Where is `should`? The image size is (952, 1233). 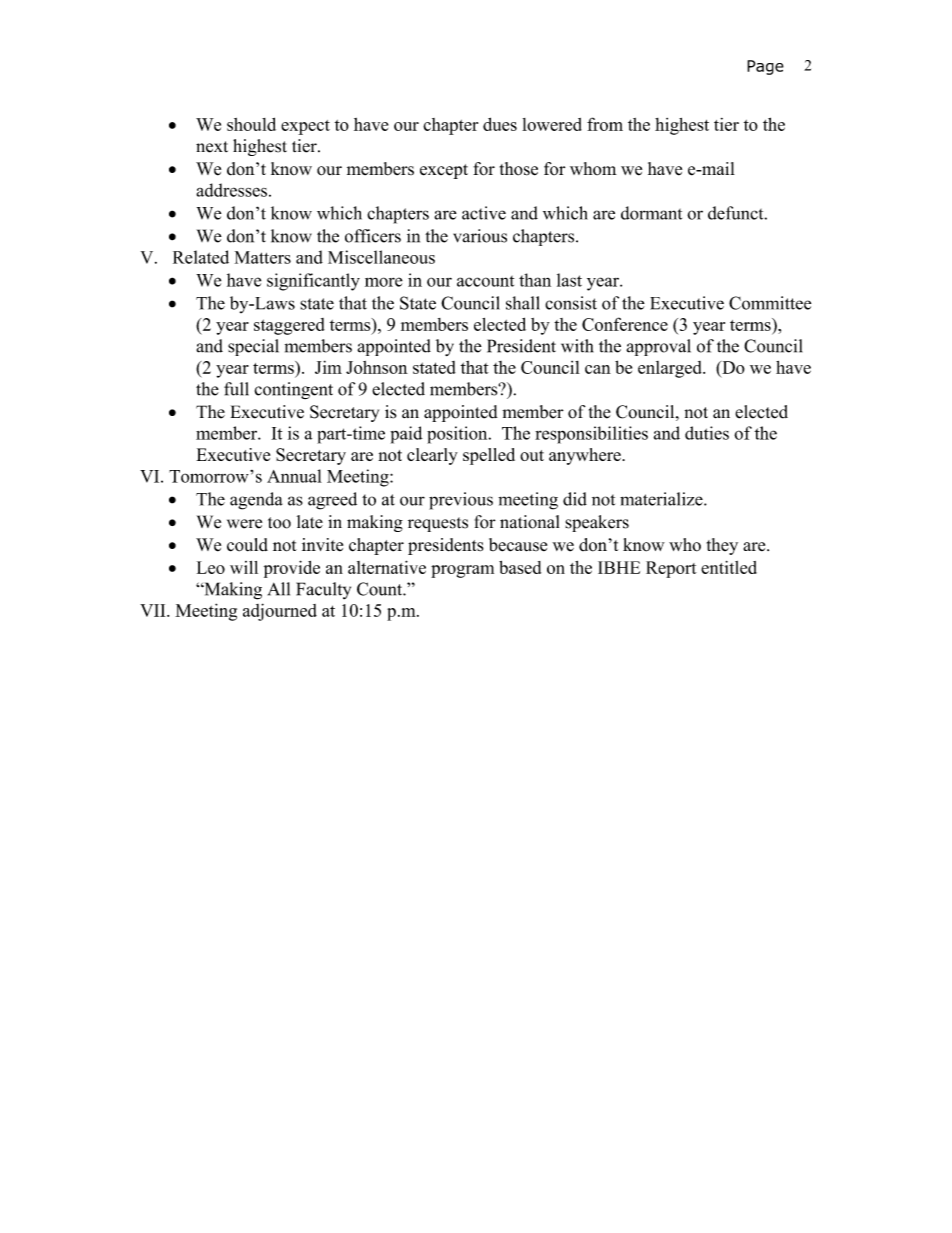
should is located at coordinates (251, 124).
